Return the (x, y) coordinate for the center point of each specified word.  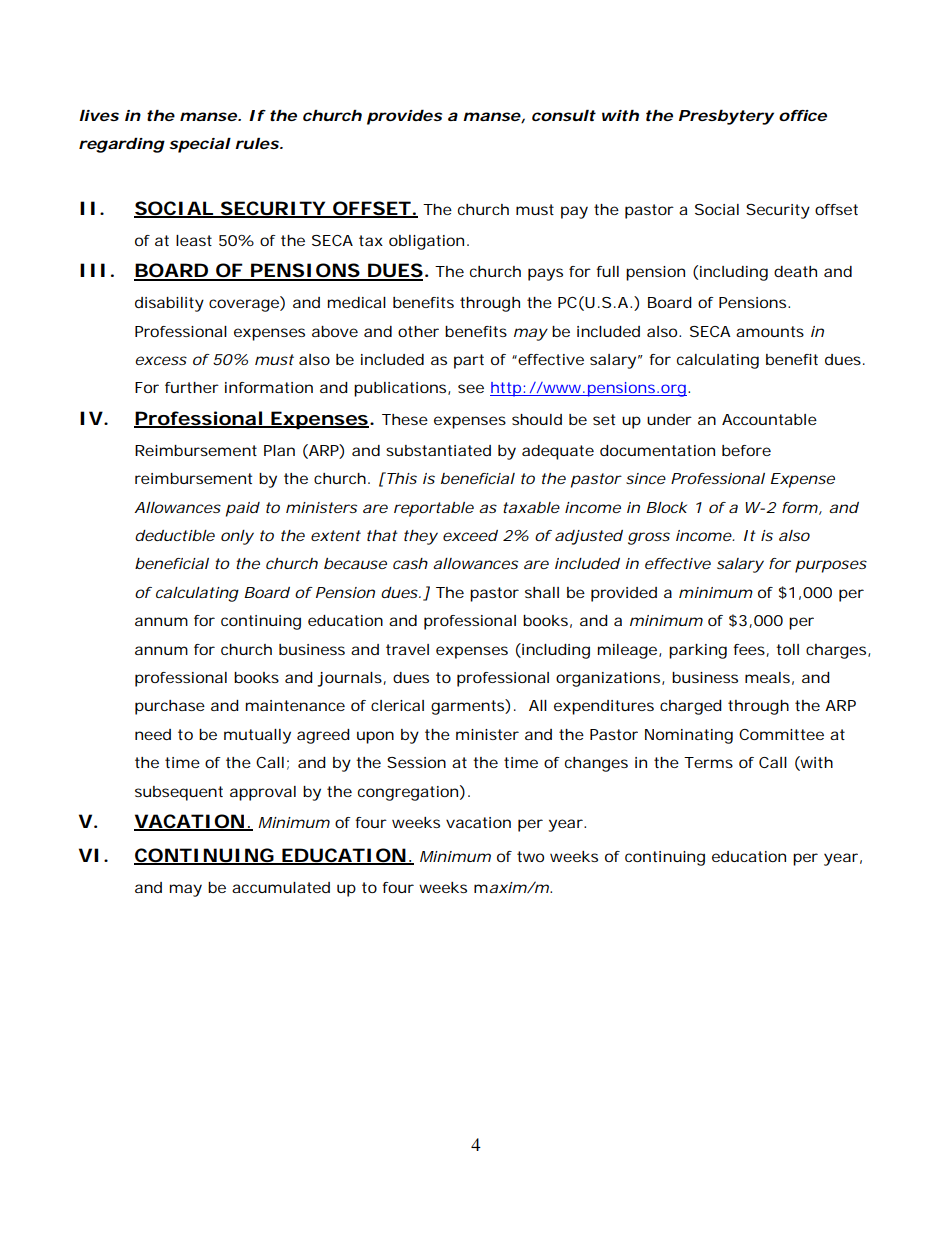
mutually (257, 736)
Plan (279, 450)
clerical (397, 705)
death (795, 271)
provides (404, 117)
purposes (831, 566)
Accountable (769, 419)
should (537, 419)
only (237, 537)
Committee (781, 734)
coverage (245, 305)
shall (542, 592)
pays (545, 274)
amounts (770, 331)
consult (564, 115)
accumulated (281, 887)
